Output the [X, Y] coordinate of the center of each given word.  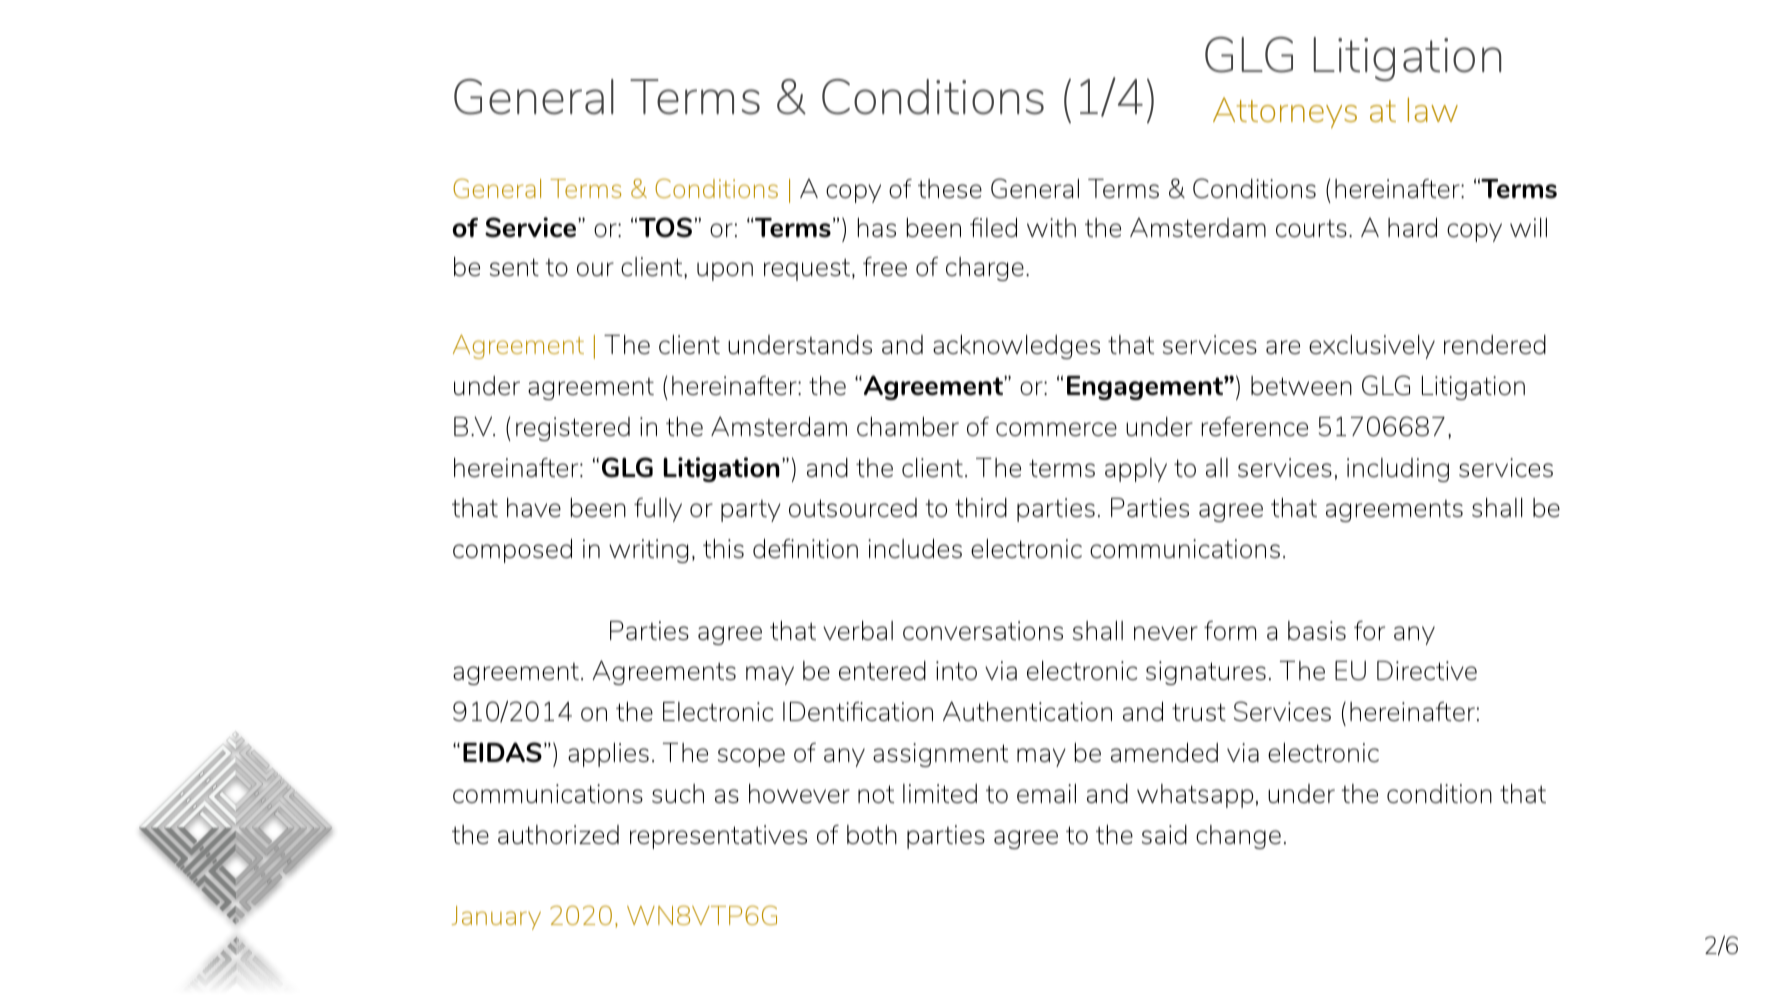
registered [573, 429]
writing [648, 551]
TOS [665, 227]
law [1433, 109]
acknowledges [1016, 347]
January [496, 918]
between [1301, 385]
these [950, 188]
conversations [983, 630]
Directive [1427, 670]
